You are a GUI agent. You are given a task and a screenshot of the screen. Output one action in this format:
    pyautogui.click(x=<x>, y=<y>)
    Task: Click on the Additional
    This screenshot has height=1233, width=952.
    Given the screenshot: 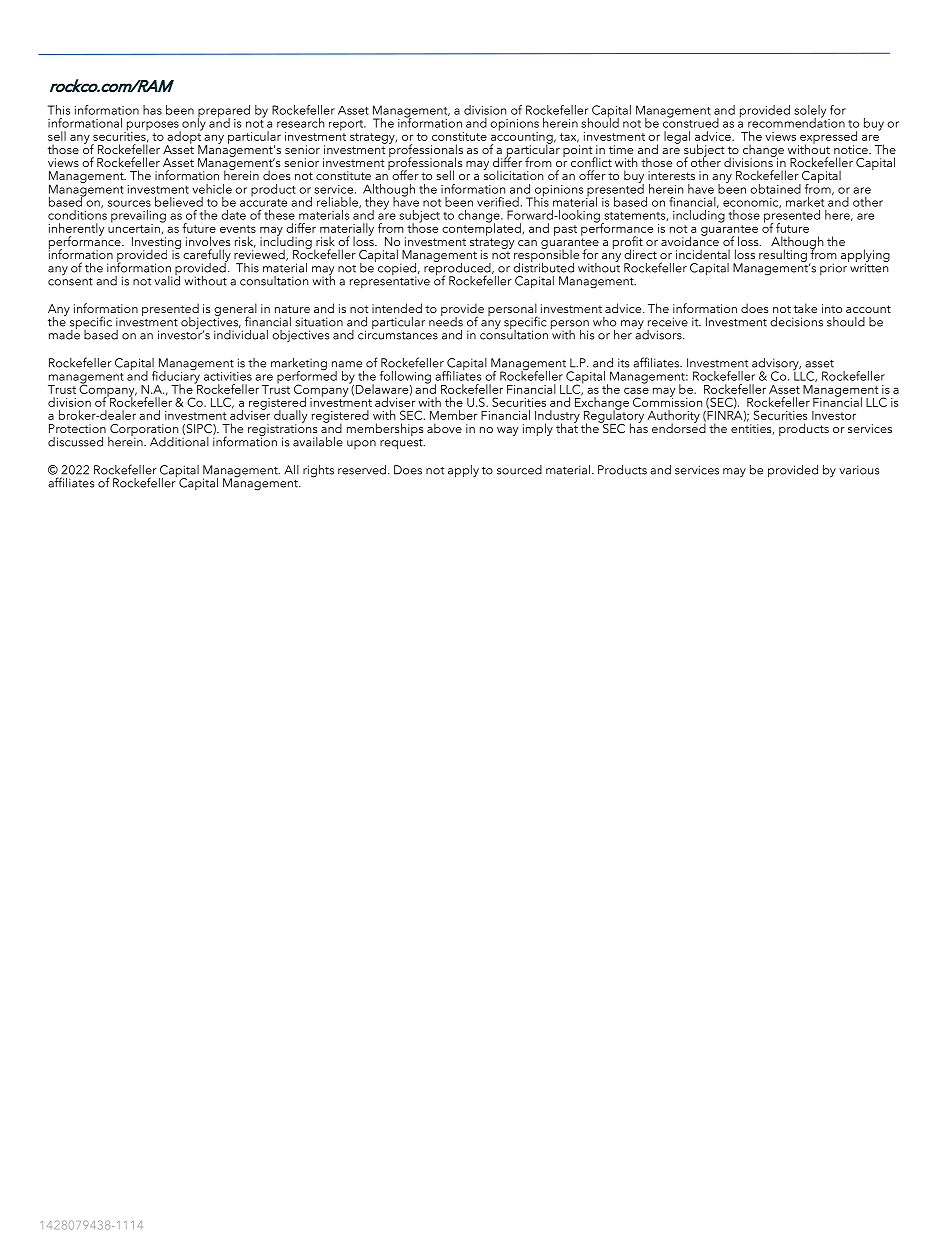 What is the action you would take?
    pyautogui.click(x=179, y=440)
